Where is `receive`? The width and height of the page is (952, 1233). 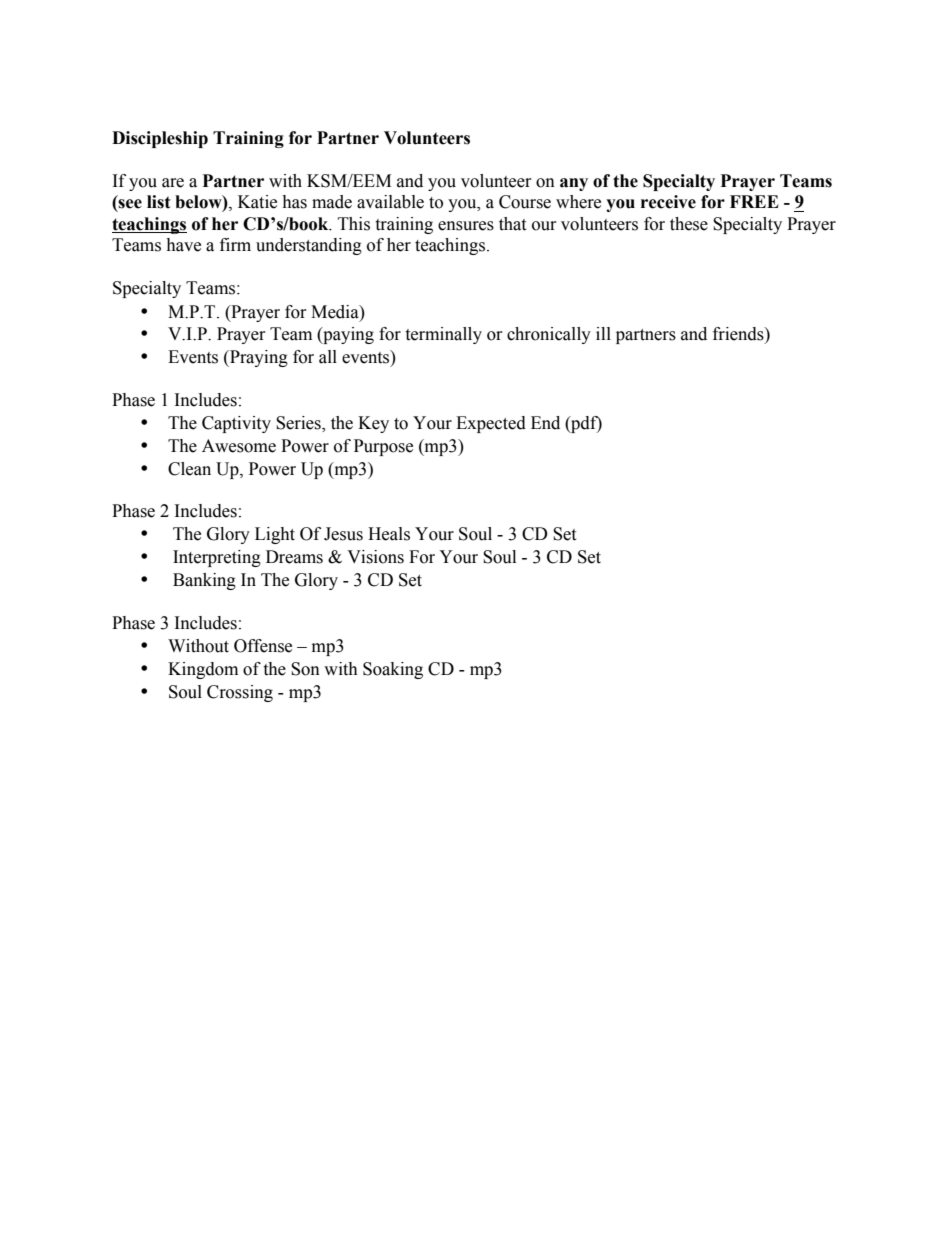 receive is located at coordinates (668, 202).
